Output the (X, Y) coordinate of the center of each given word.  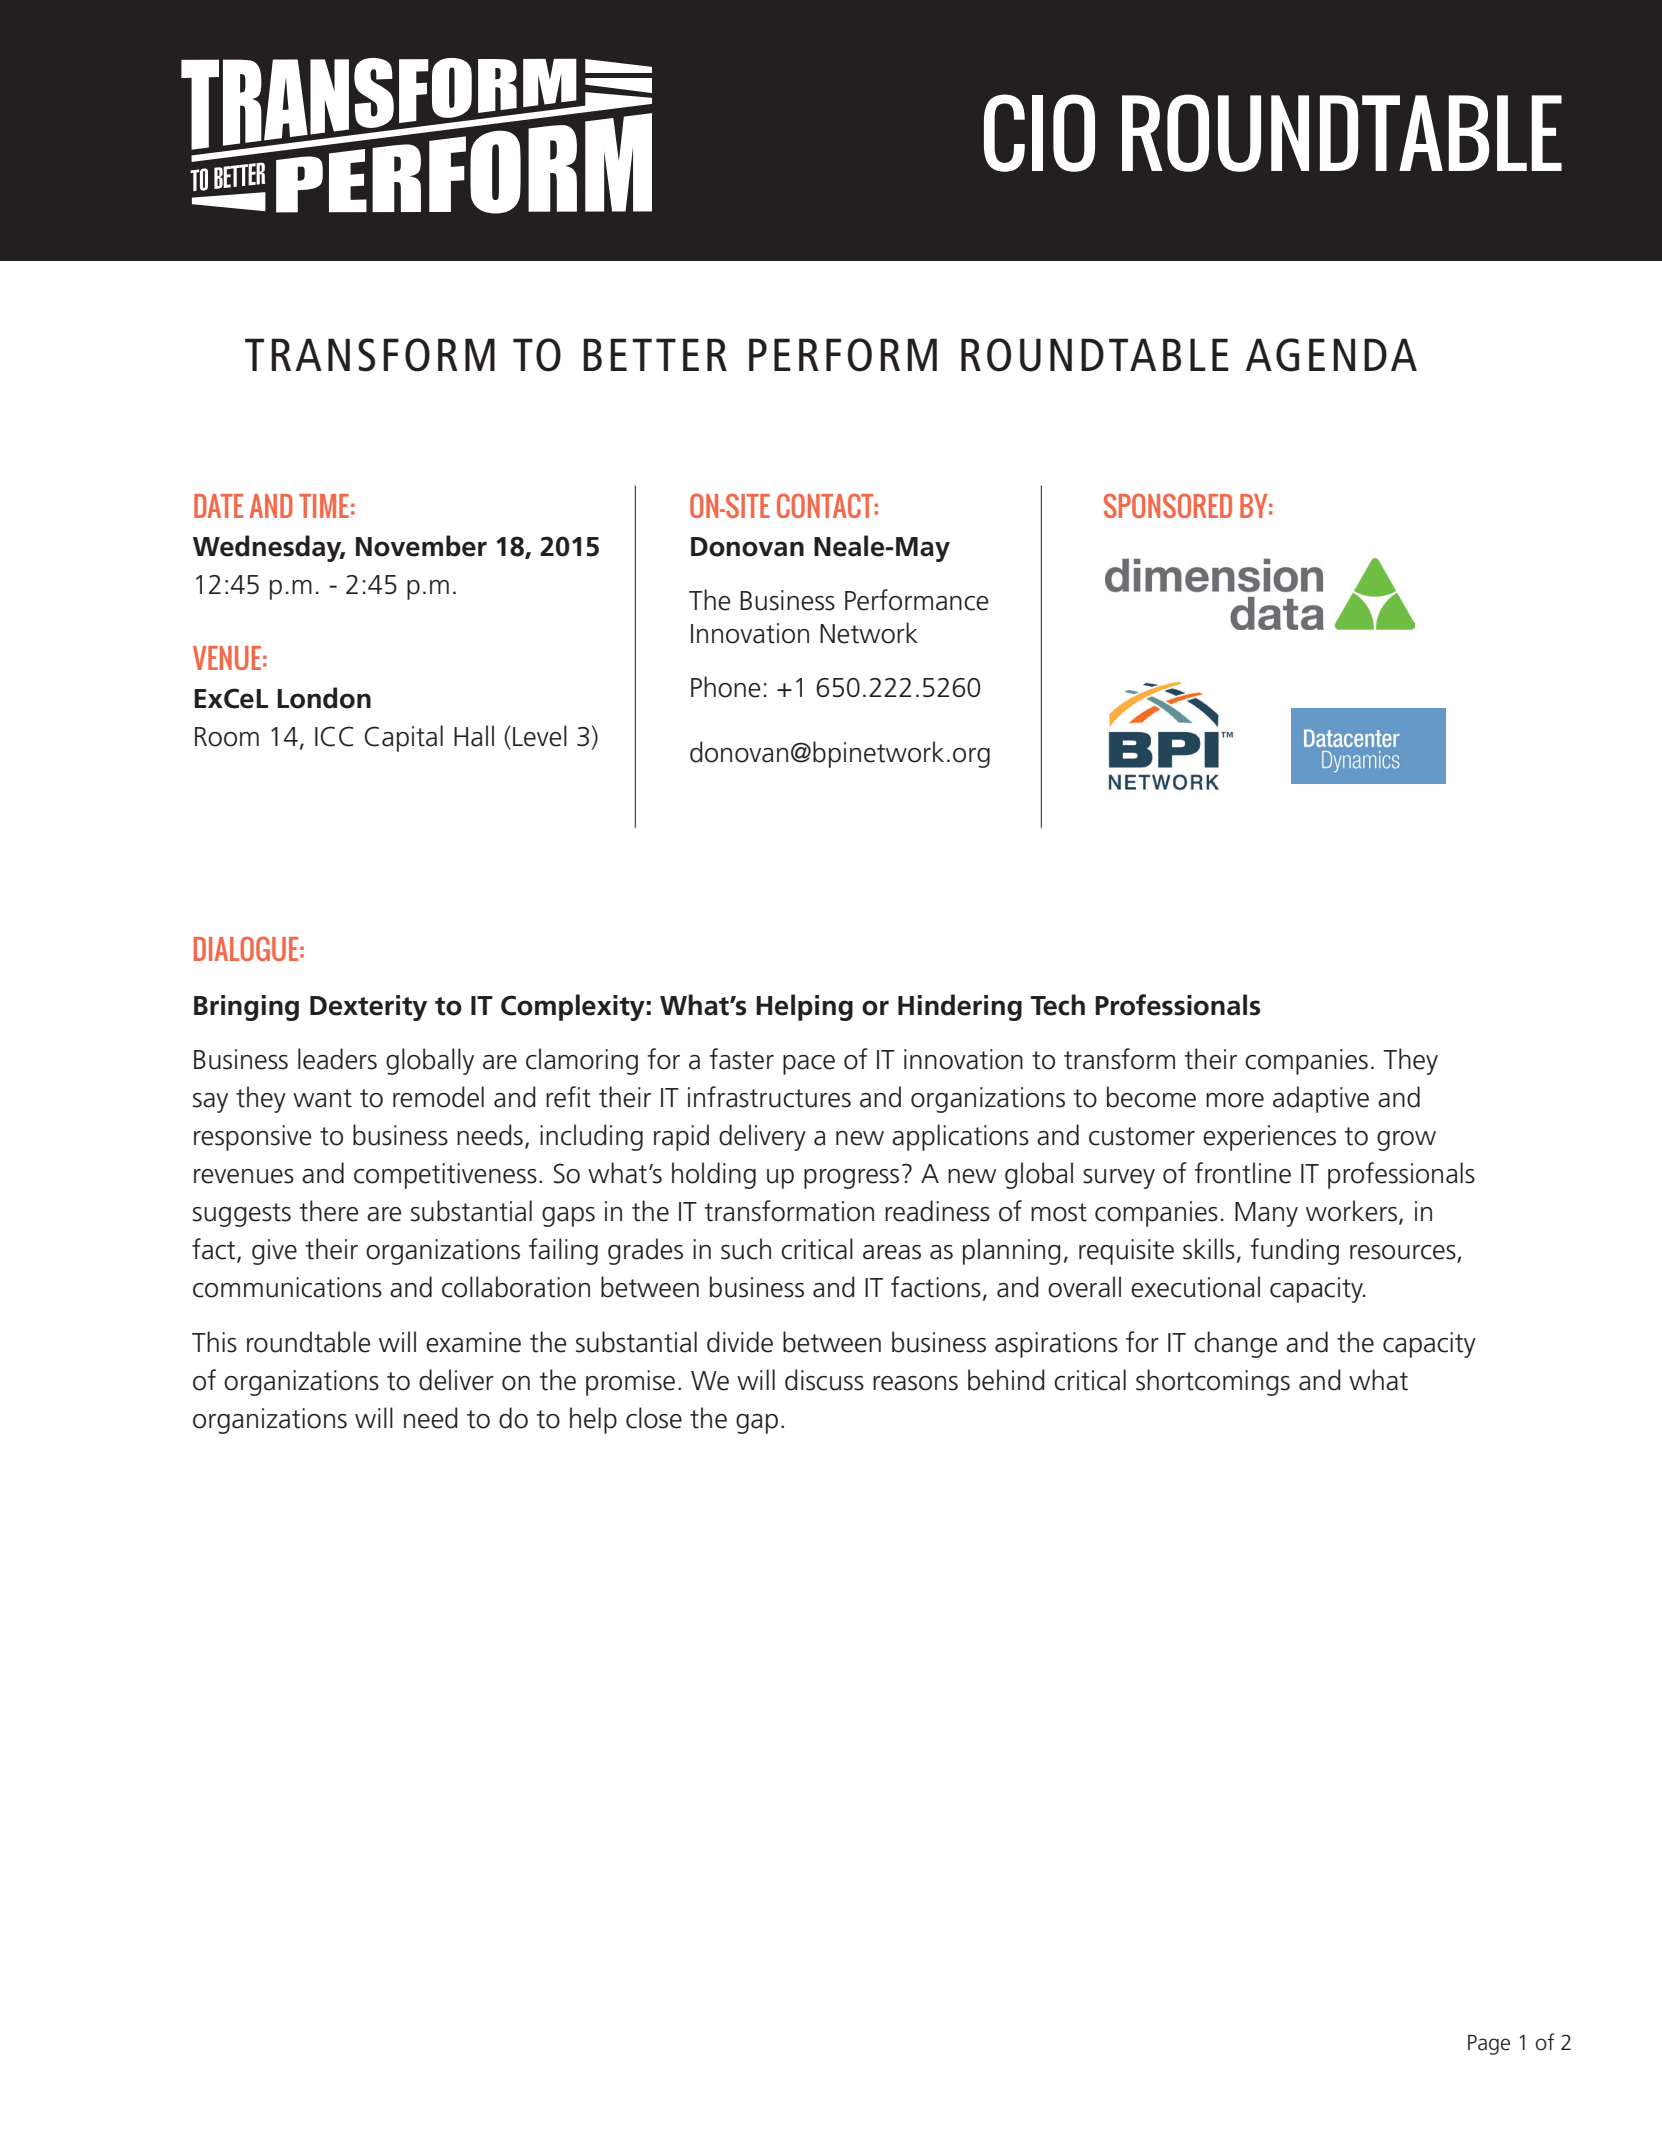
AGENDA (1331, 355)
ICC (334, 736)
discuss (824, 1380)
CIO (1039, 133)
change (1236, 1344)
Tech (1057, 1005)
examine (473, 1342)
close (654, 1418)
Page (1489, 2045)
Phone (726, 687)
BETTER (655, 354)
